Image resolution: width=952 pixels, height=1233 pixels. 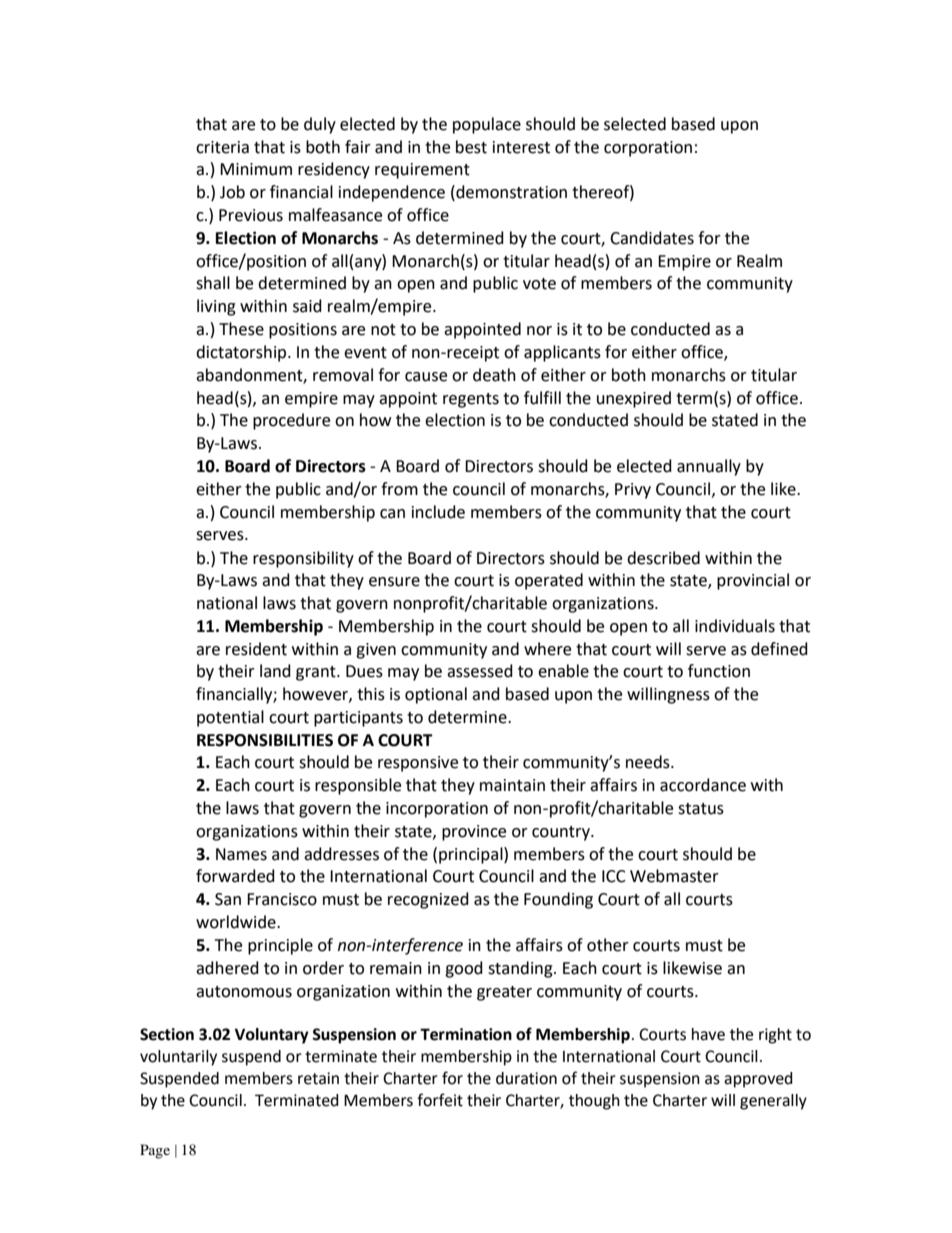 What do you see at coordinates (440, 1100) in the page?
I see `forfeit` at bounding box center [440, 1100].
